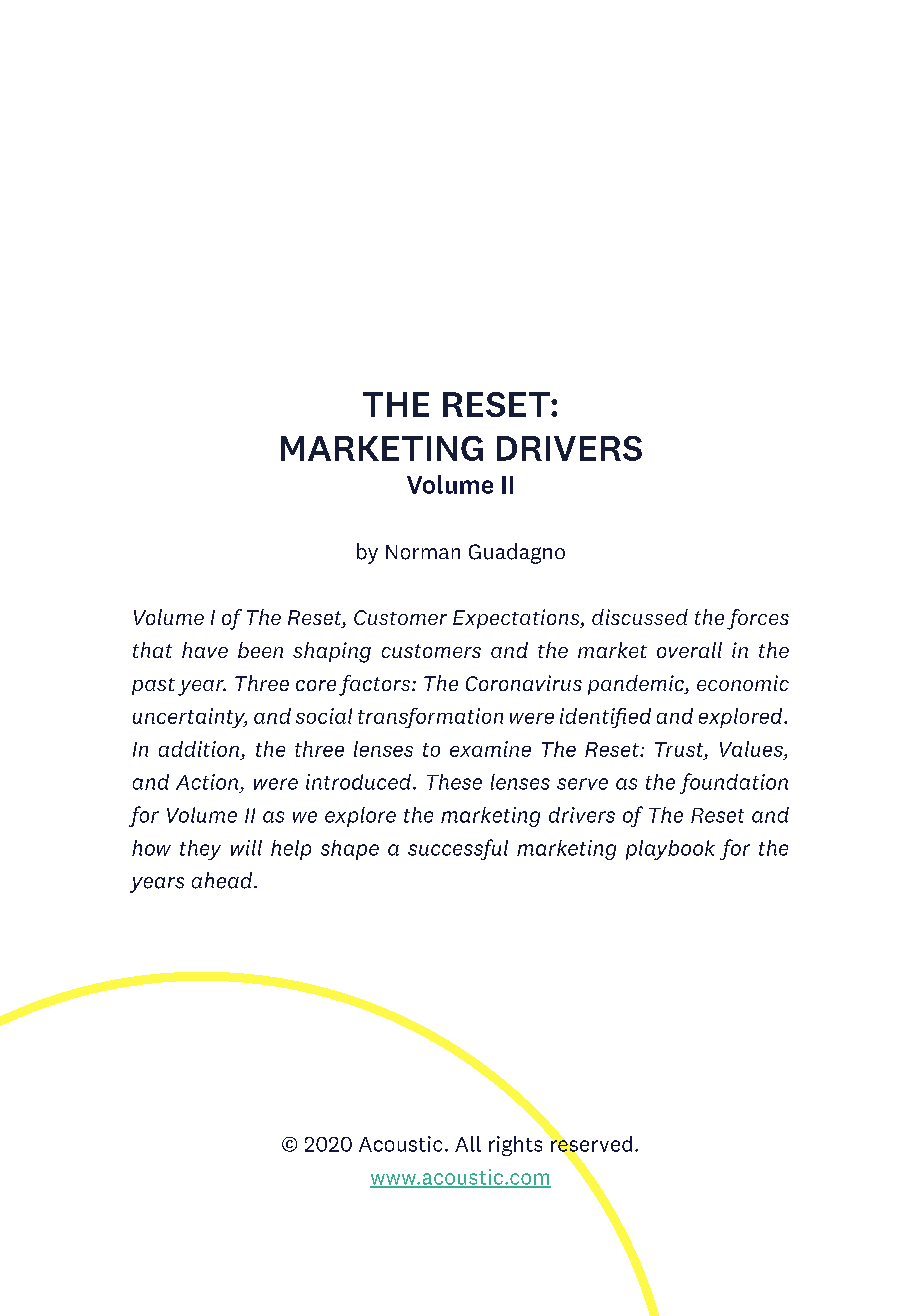 This screenshot has height=1316, width=921. I want to click on Norman, so click(423, 552).
